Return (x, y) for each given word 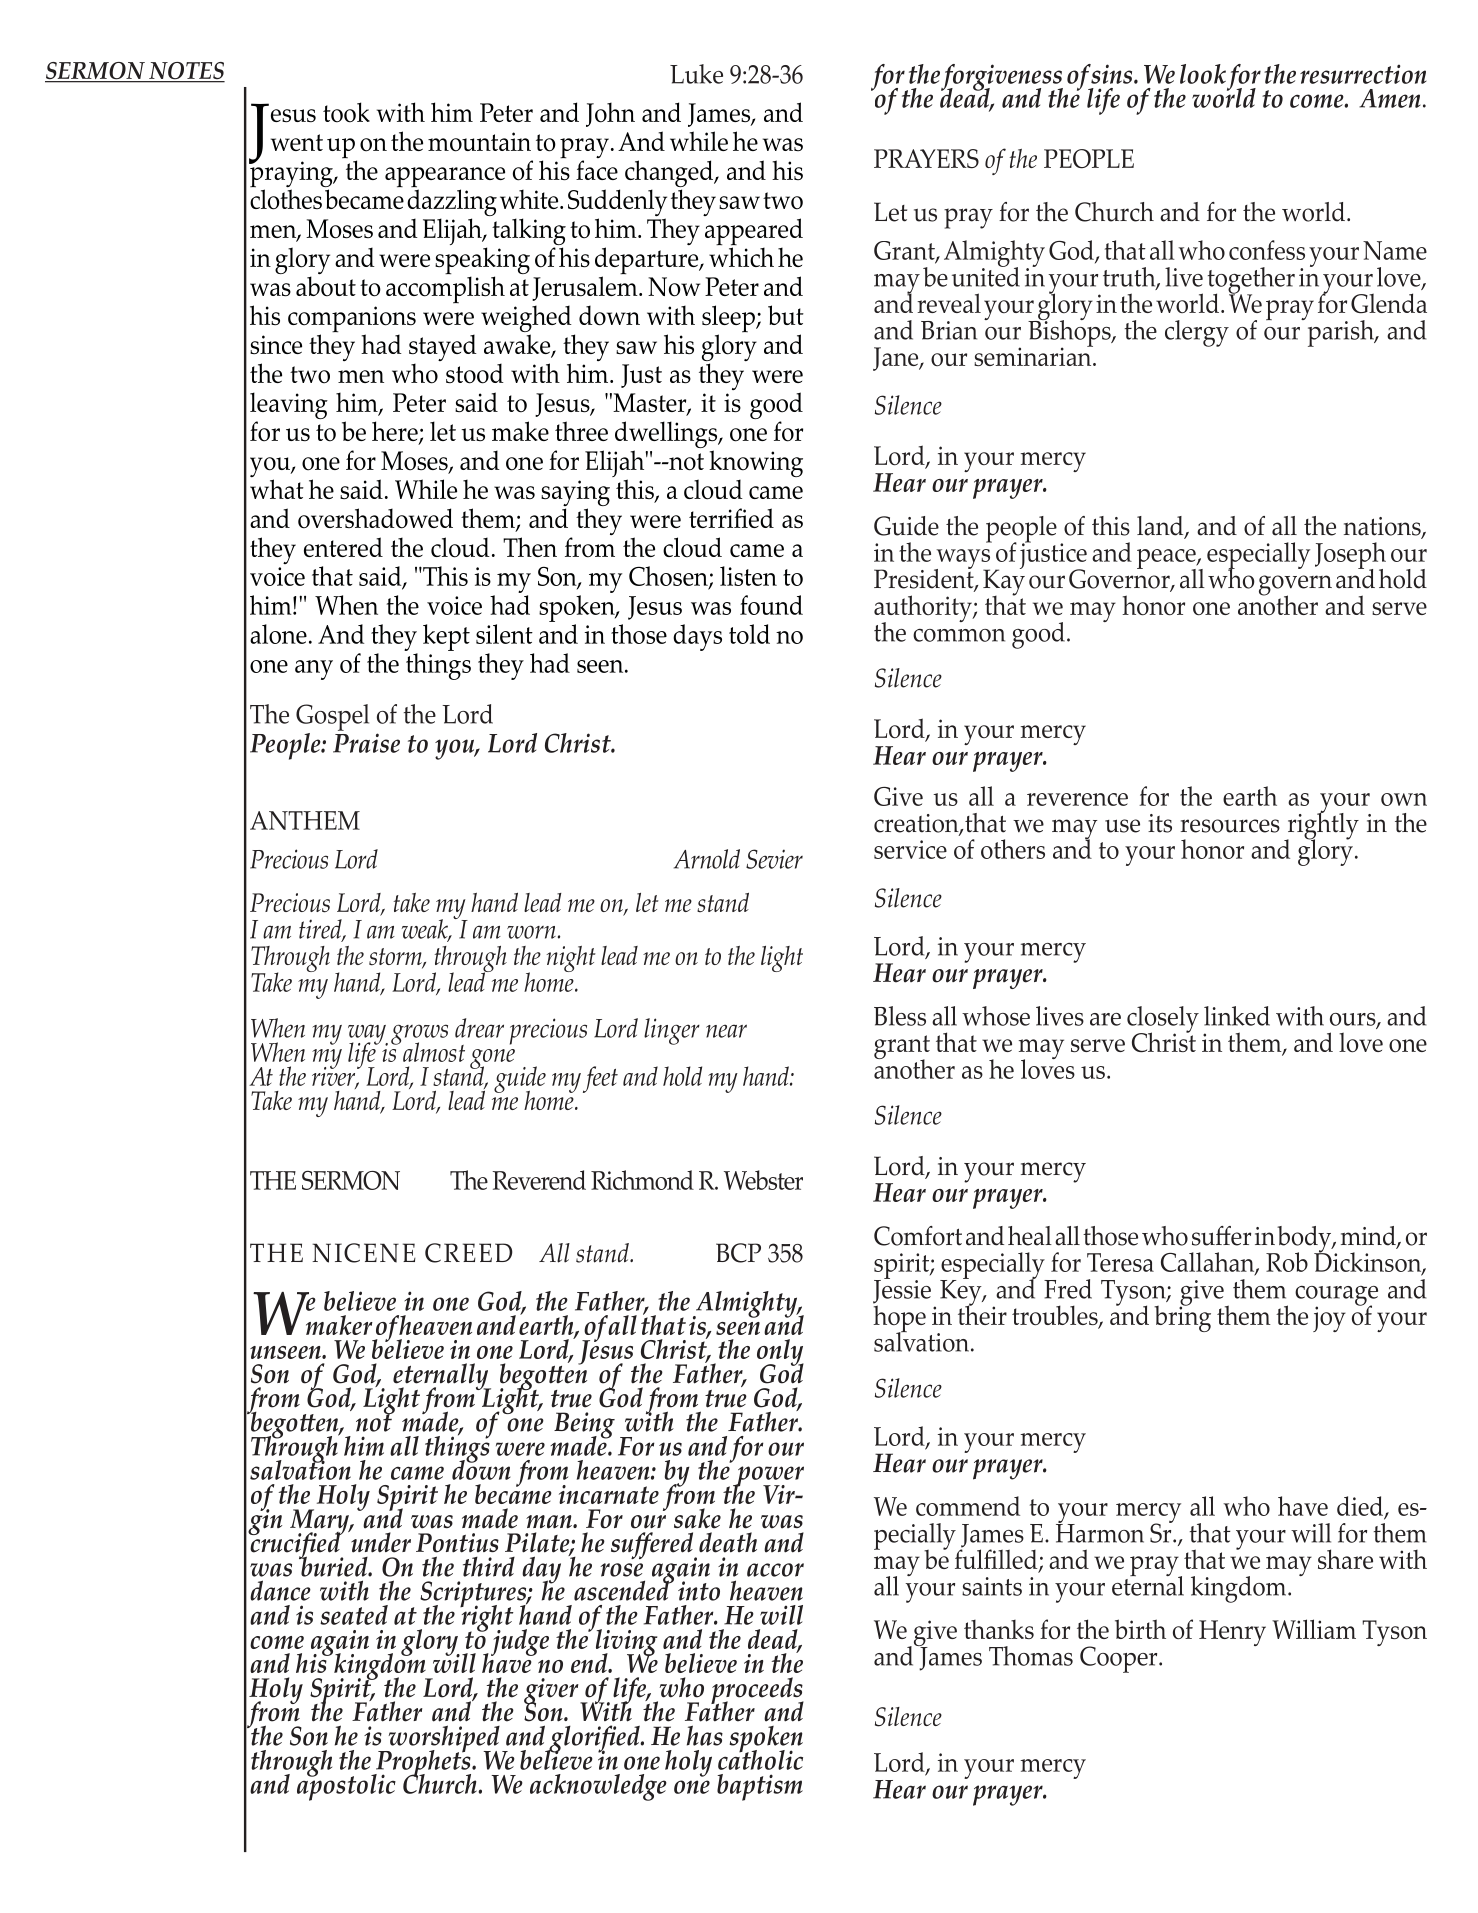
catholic (760, 1758)
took (346, 112)
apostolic (346, 1786)
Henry (1232, 1633)
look (1203, 74)
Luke (696, 74)
